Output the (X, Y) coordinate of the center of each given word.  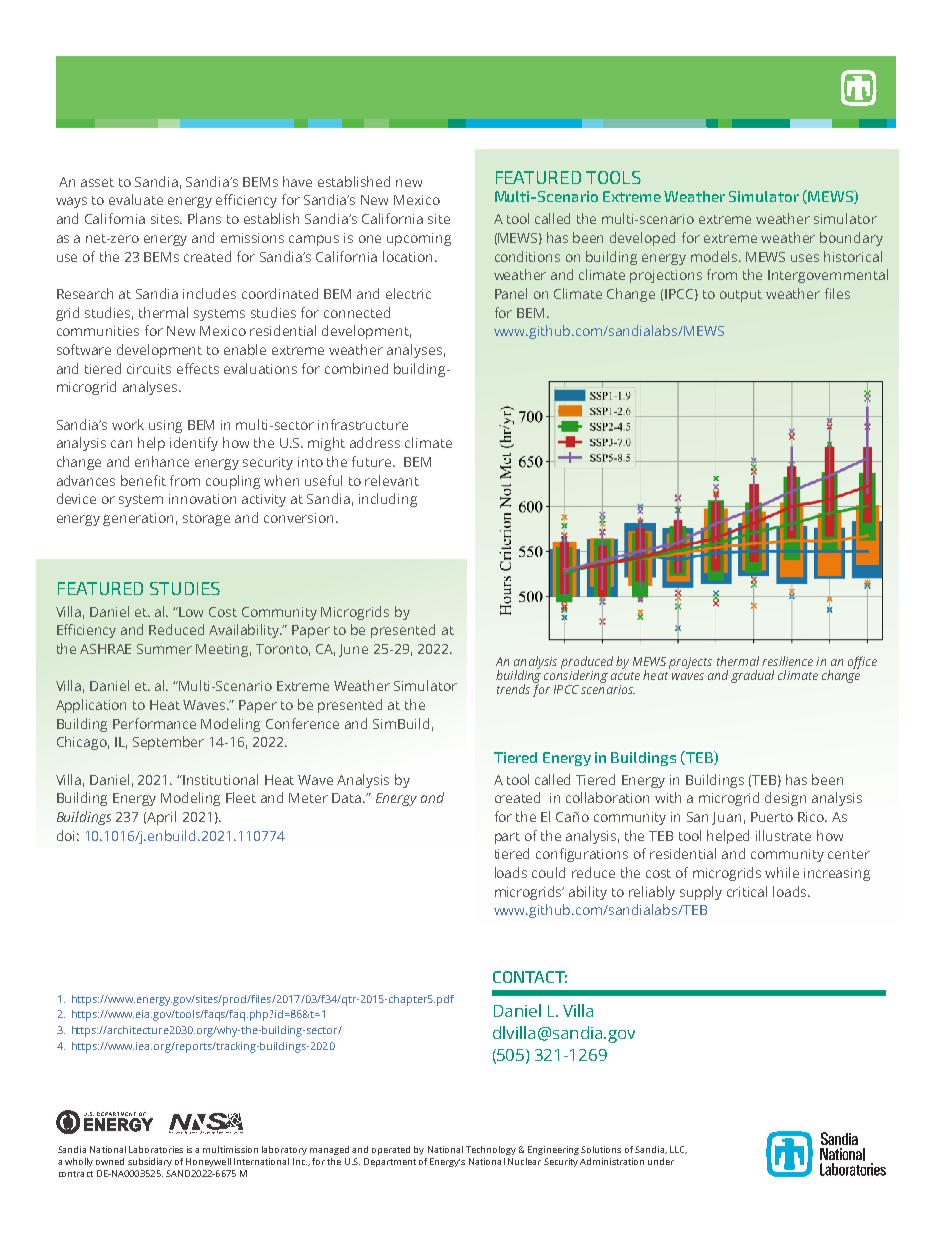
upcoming (419, 239)
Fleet (241, 797)
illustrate (783, 835)
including (388, 500)
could (548, 872)
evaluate (136, 199)
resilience (787, 661)
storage (206, 520)
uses (805, 258)
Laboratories (156, 1149)
